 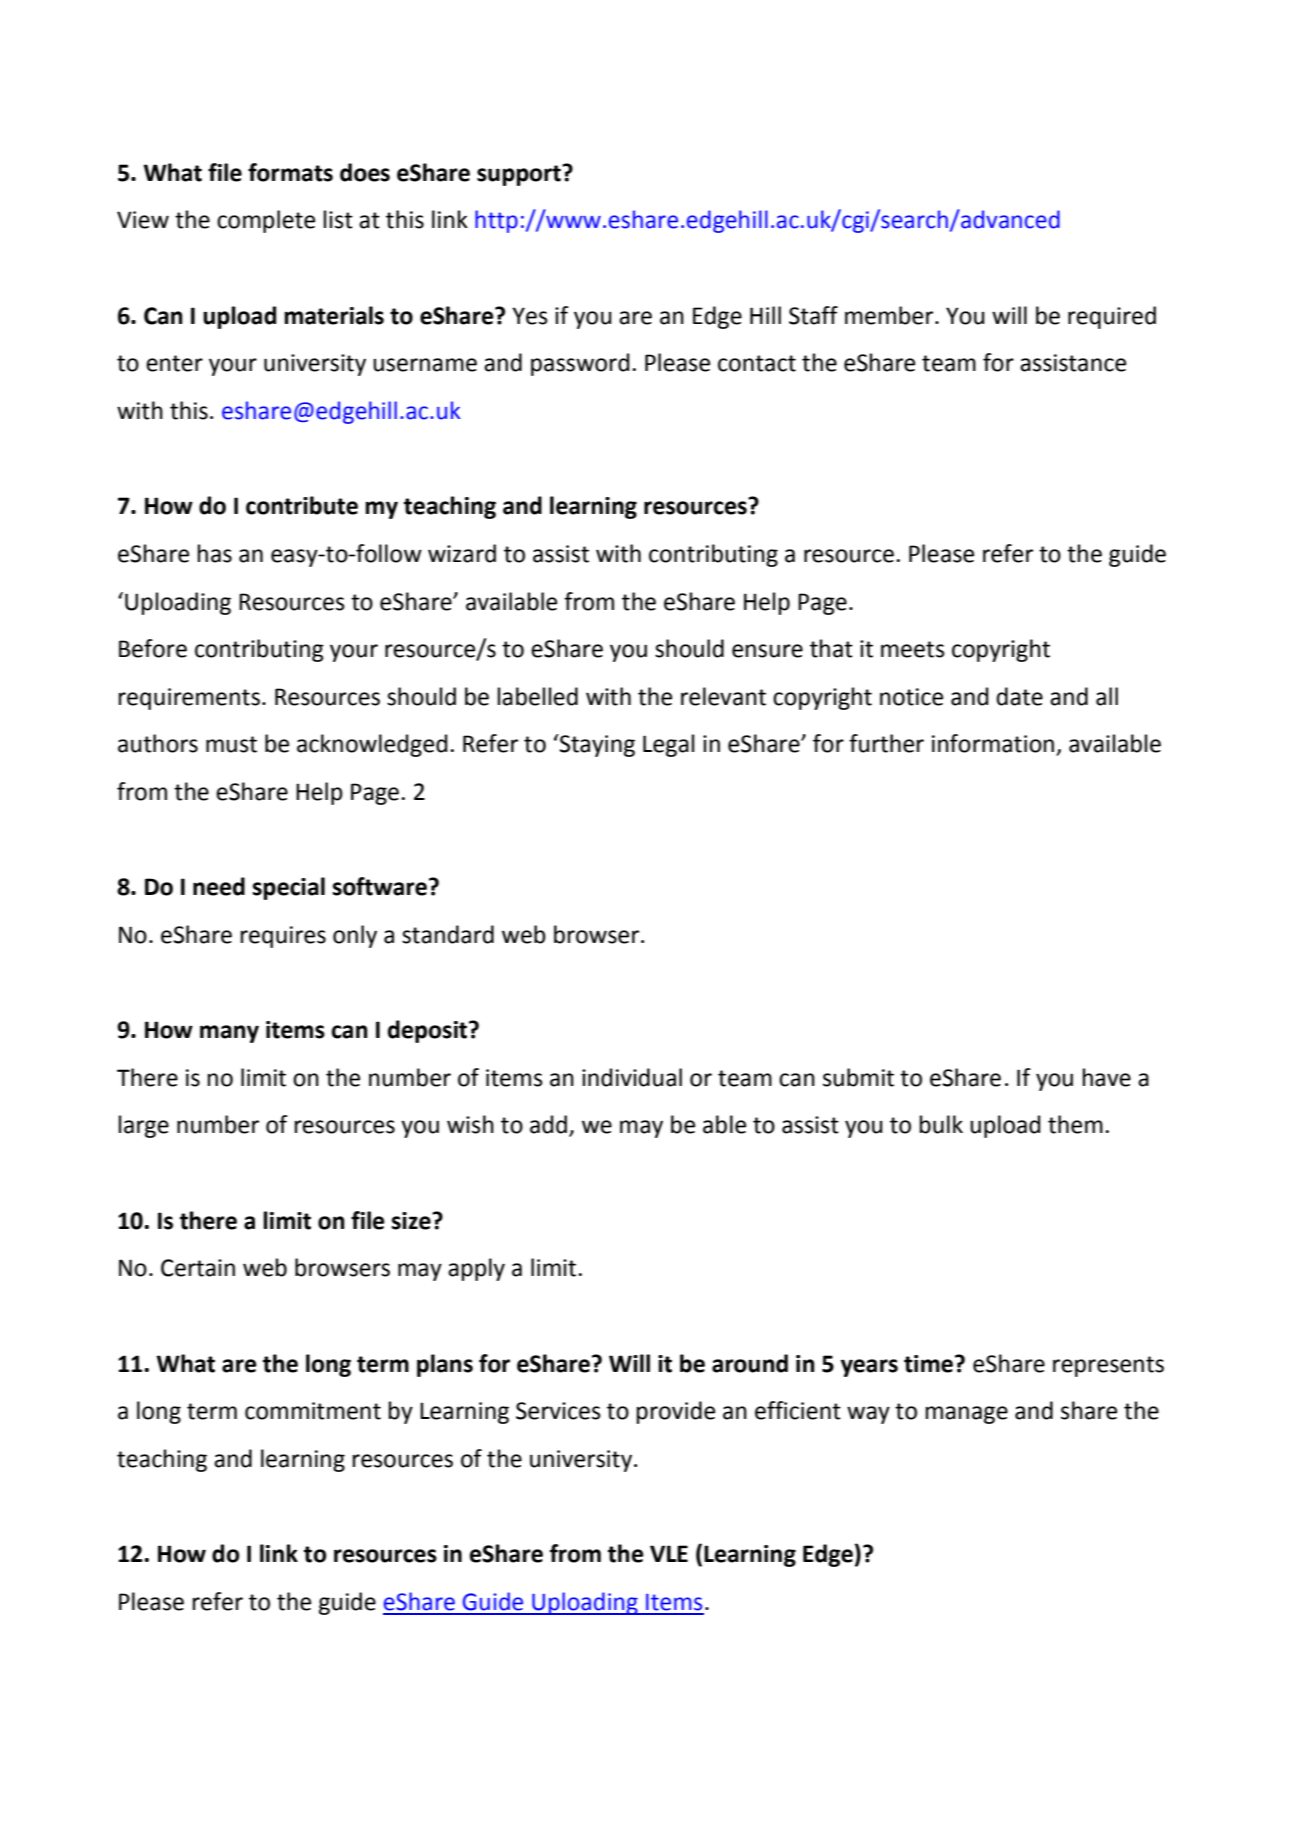 I want to click on Certain, so click(x=198, y=1268).
